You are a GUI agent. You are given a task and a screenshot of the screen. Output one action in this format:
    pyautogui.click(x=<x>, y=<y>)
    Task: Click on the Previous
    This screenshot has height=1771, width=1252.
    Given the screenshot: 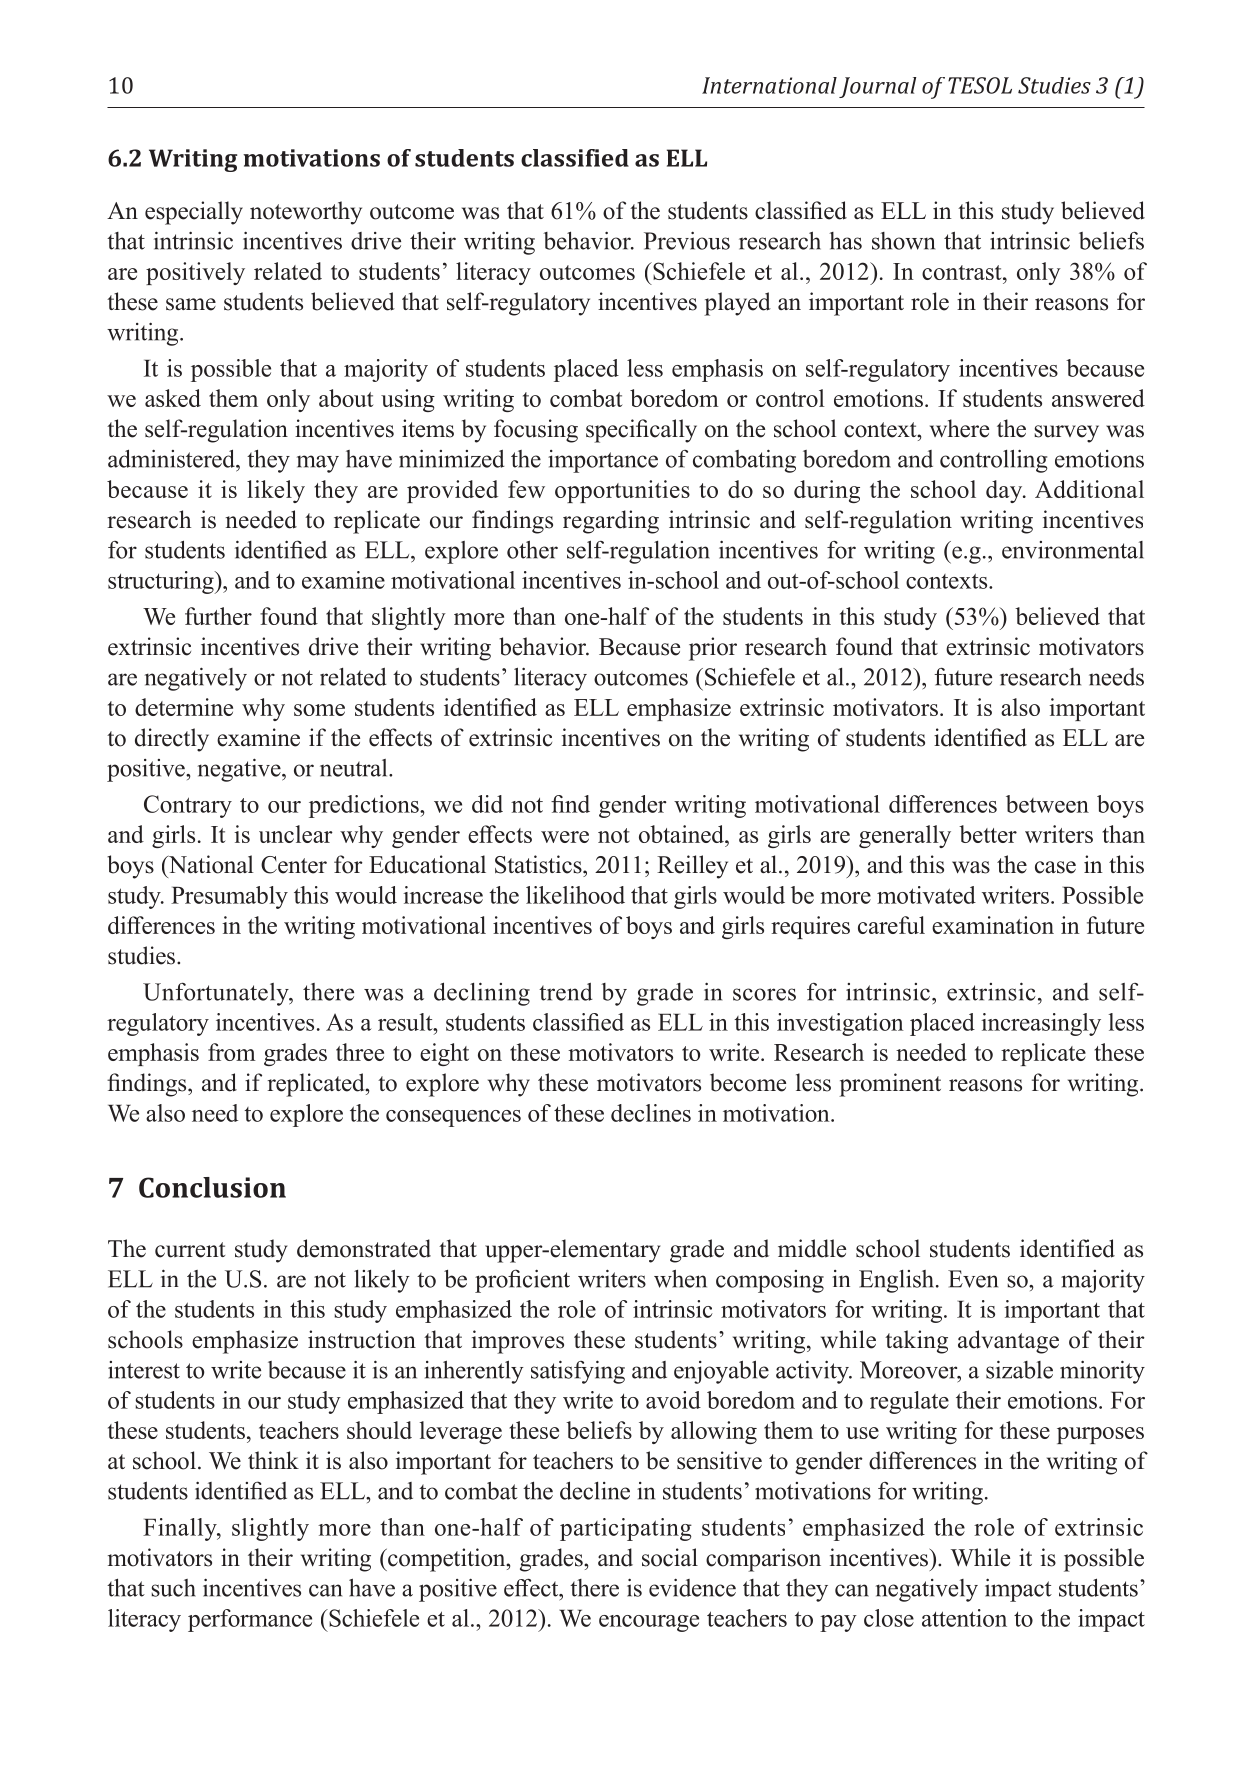 What is the action you would take?
    pyautogui.click(x=687, y=240)
